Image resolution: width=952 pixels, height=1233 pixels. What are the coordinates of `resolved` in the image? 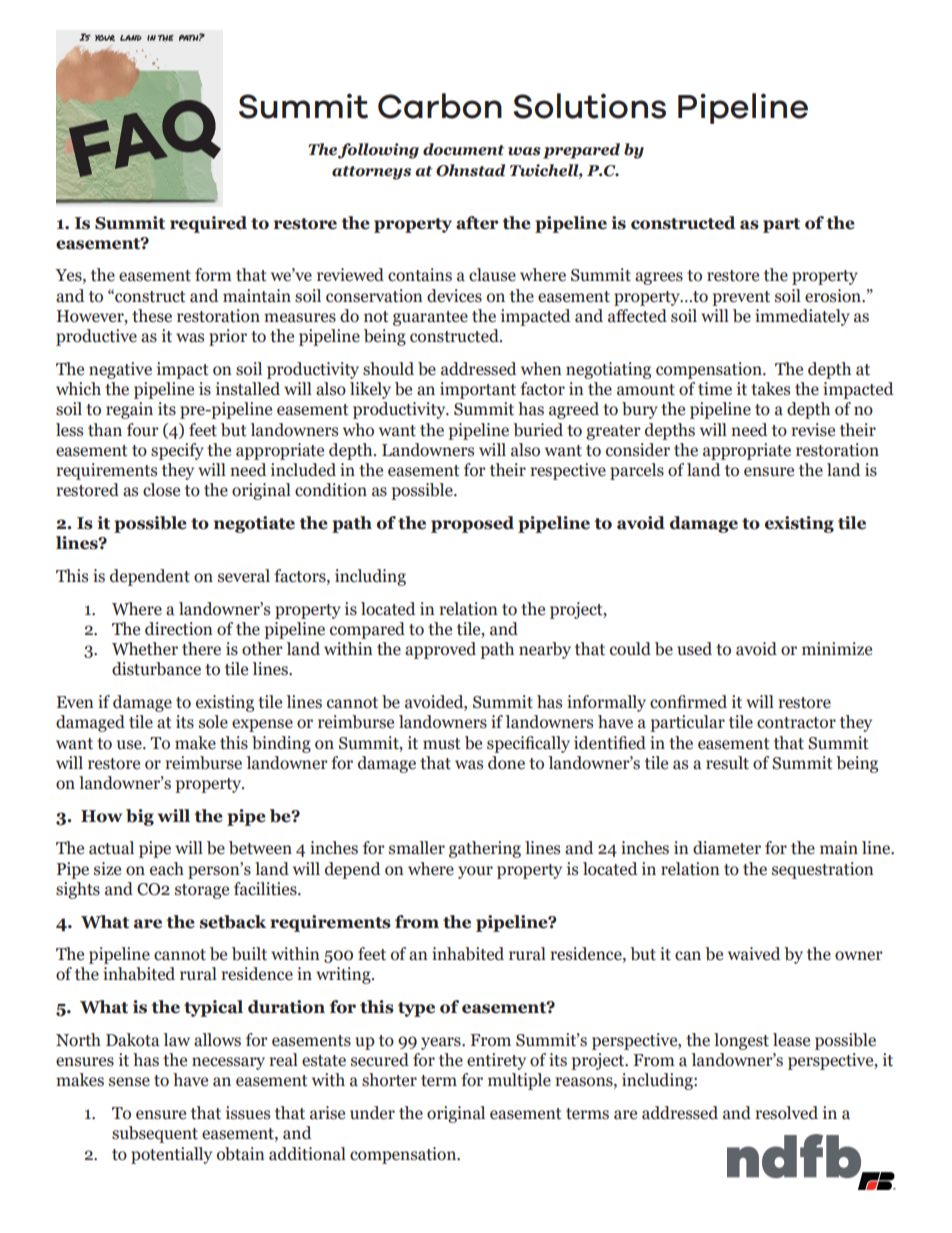 It's located at (786, 1113).
